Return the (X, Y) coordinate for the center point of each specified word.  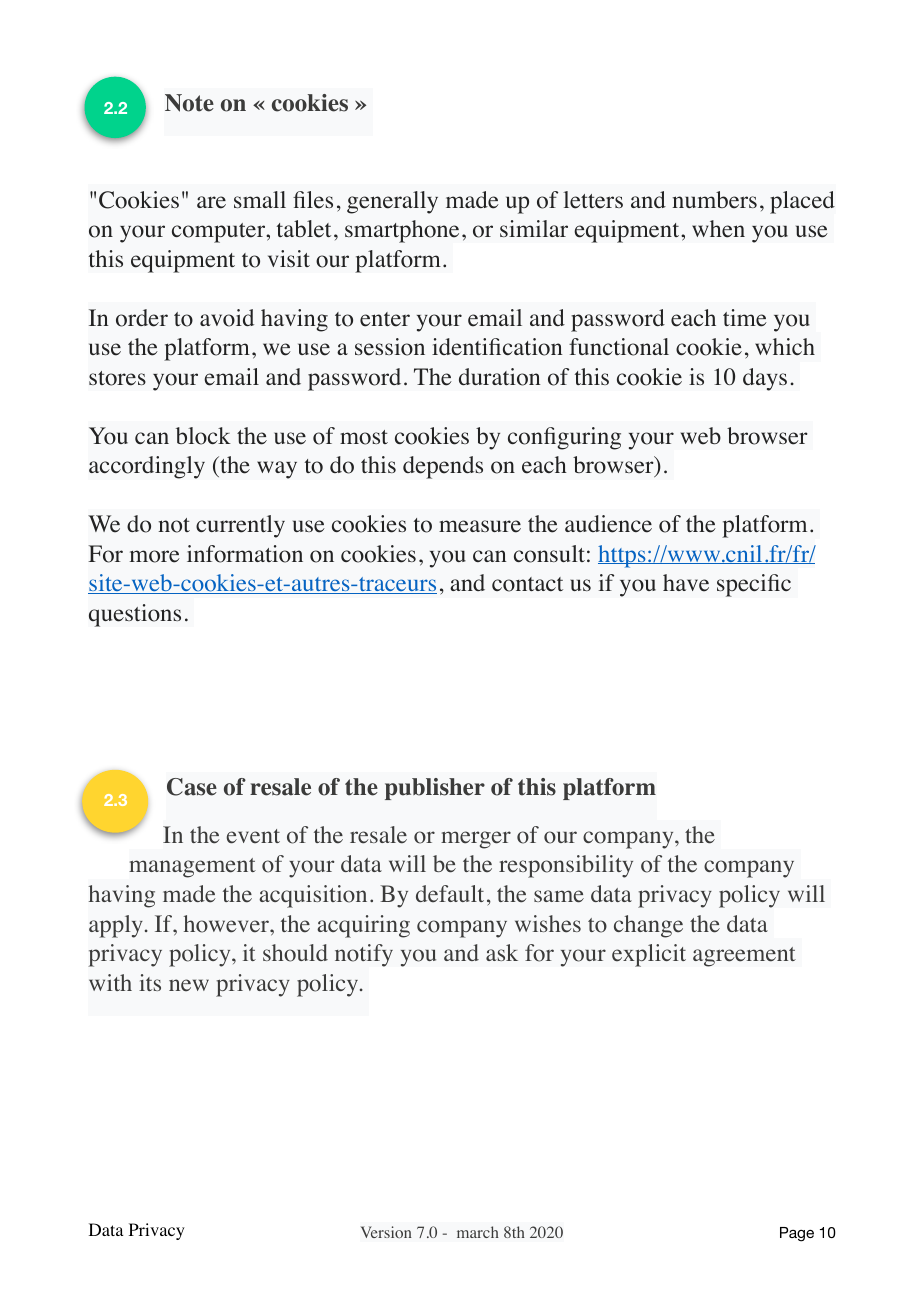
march (478, 1232)
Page (797, 1234)
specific (754, 585)
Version (386, 1232)
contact (527, 584)
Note (189, 103)
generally (392, 202)
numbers (714, 200)
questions (135, 615)
